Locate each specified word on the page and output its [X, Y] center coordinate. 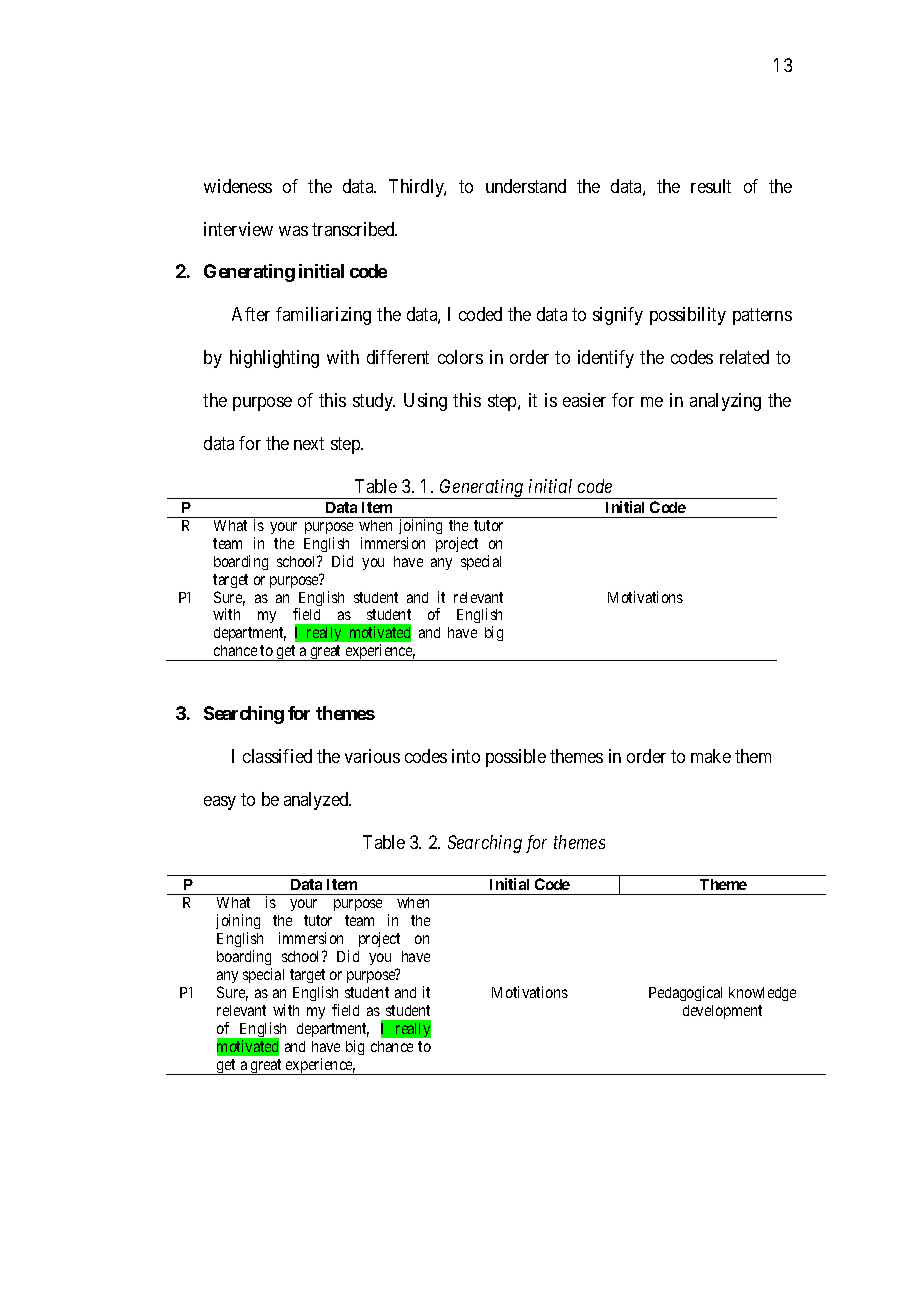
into [466, 756]
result [711, 186]
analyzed [317, 801]
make [711, 756]
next [309, 443]
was [293, 231]
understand [526, 186]
